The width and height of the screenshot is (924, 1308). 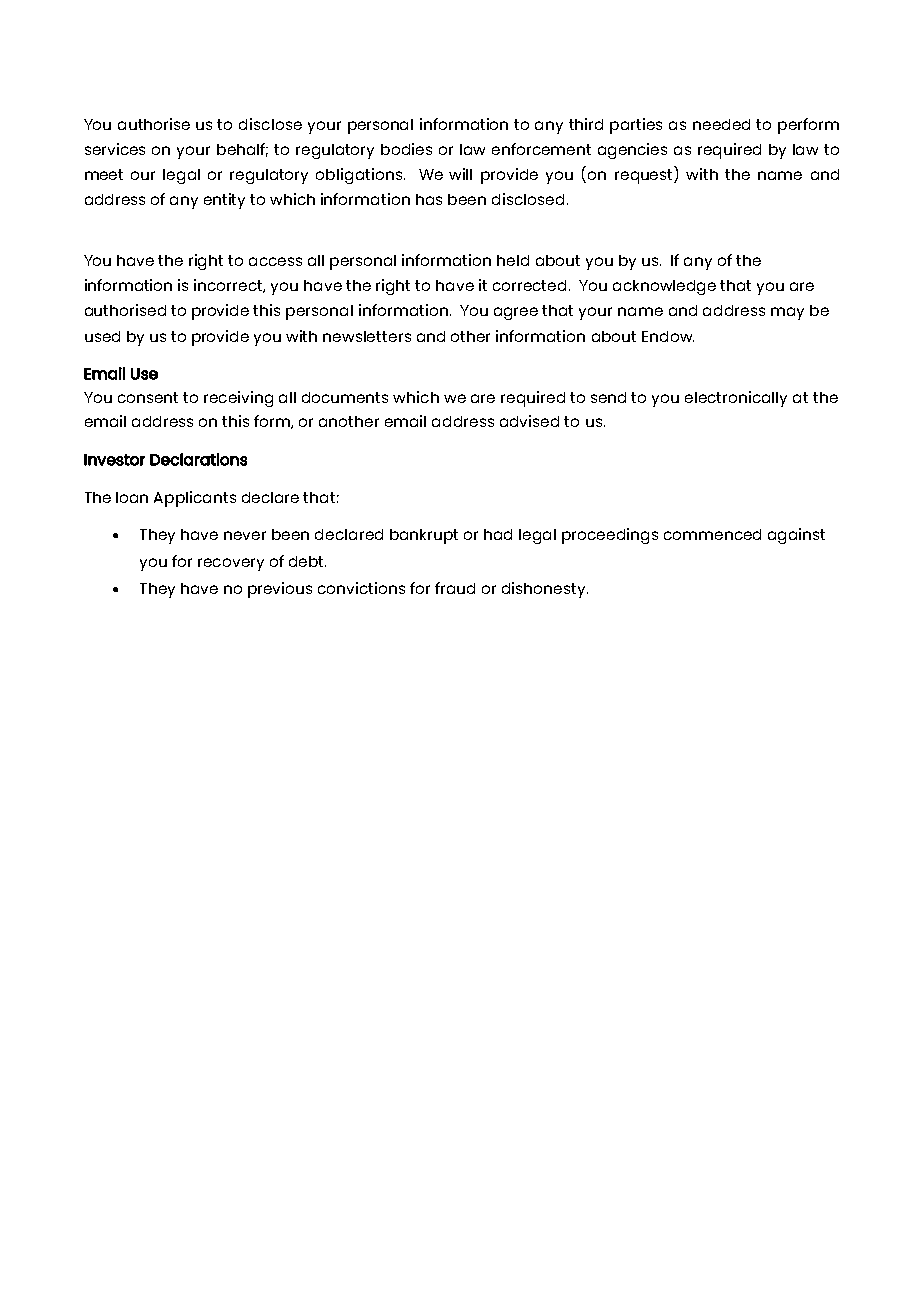 I want to click on needed, so click(x=721, y=124).
